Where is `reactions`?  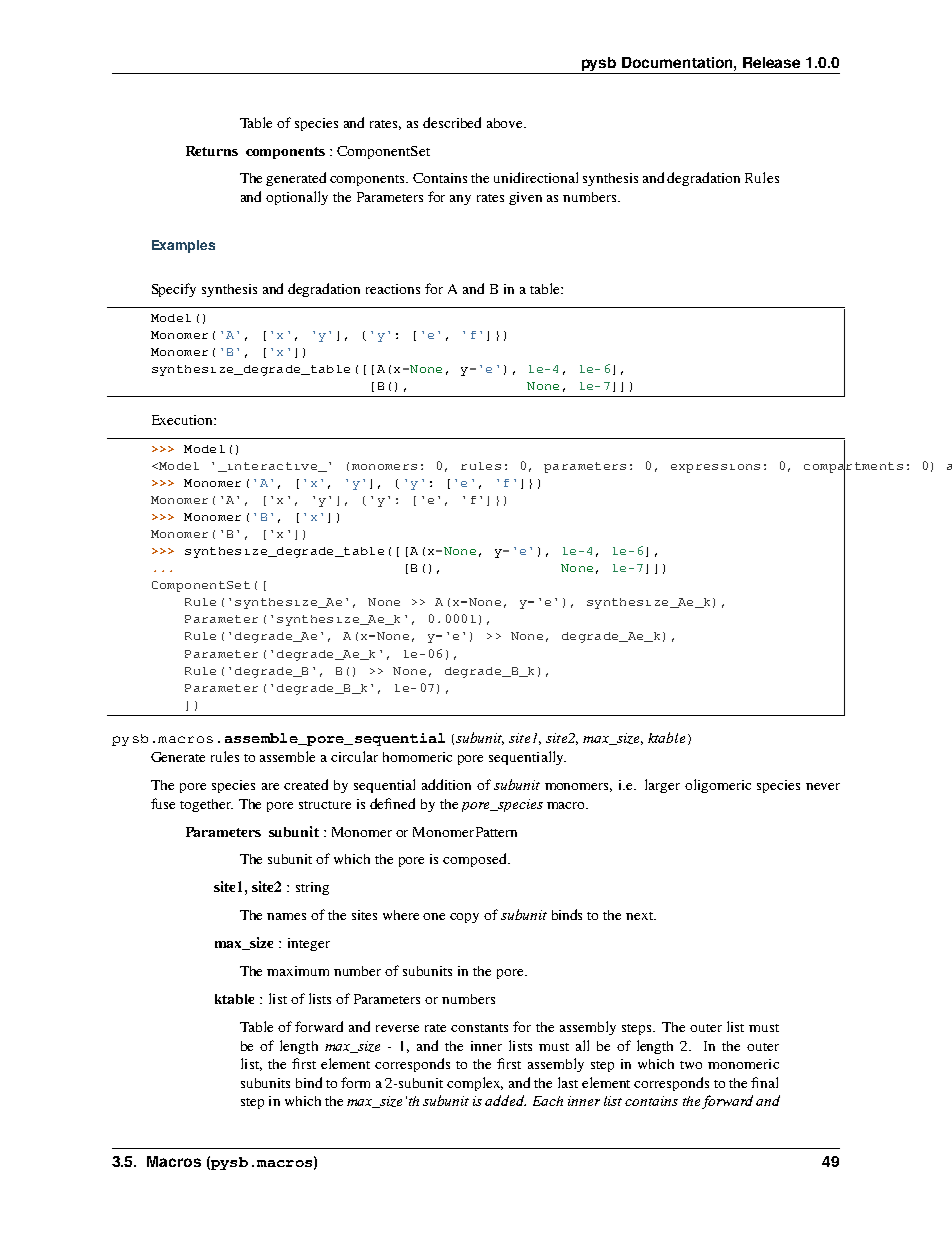
reactions is located at coordinates (393, 289).
